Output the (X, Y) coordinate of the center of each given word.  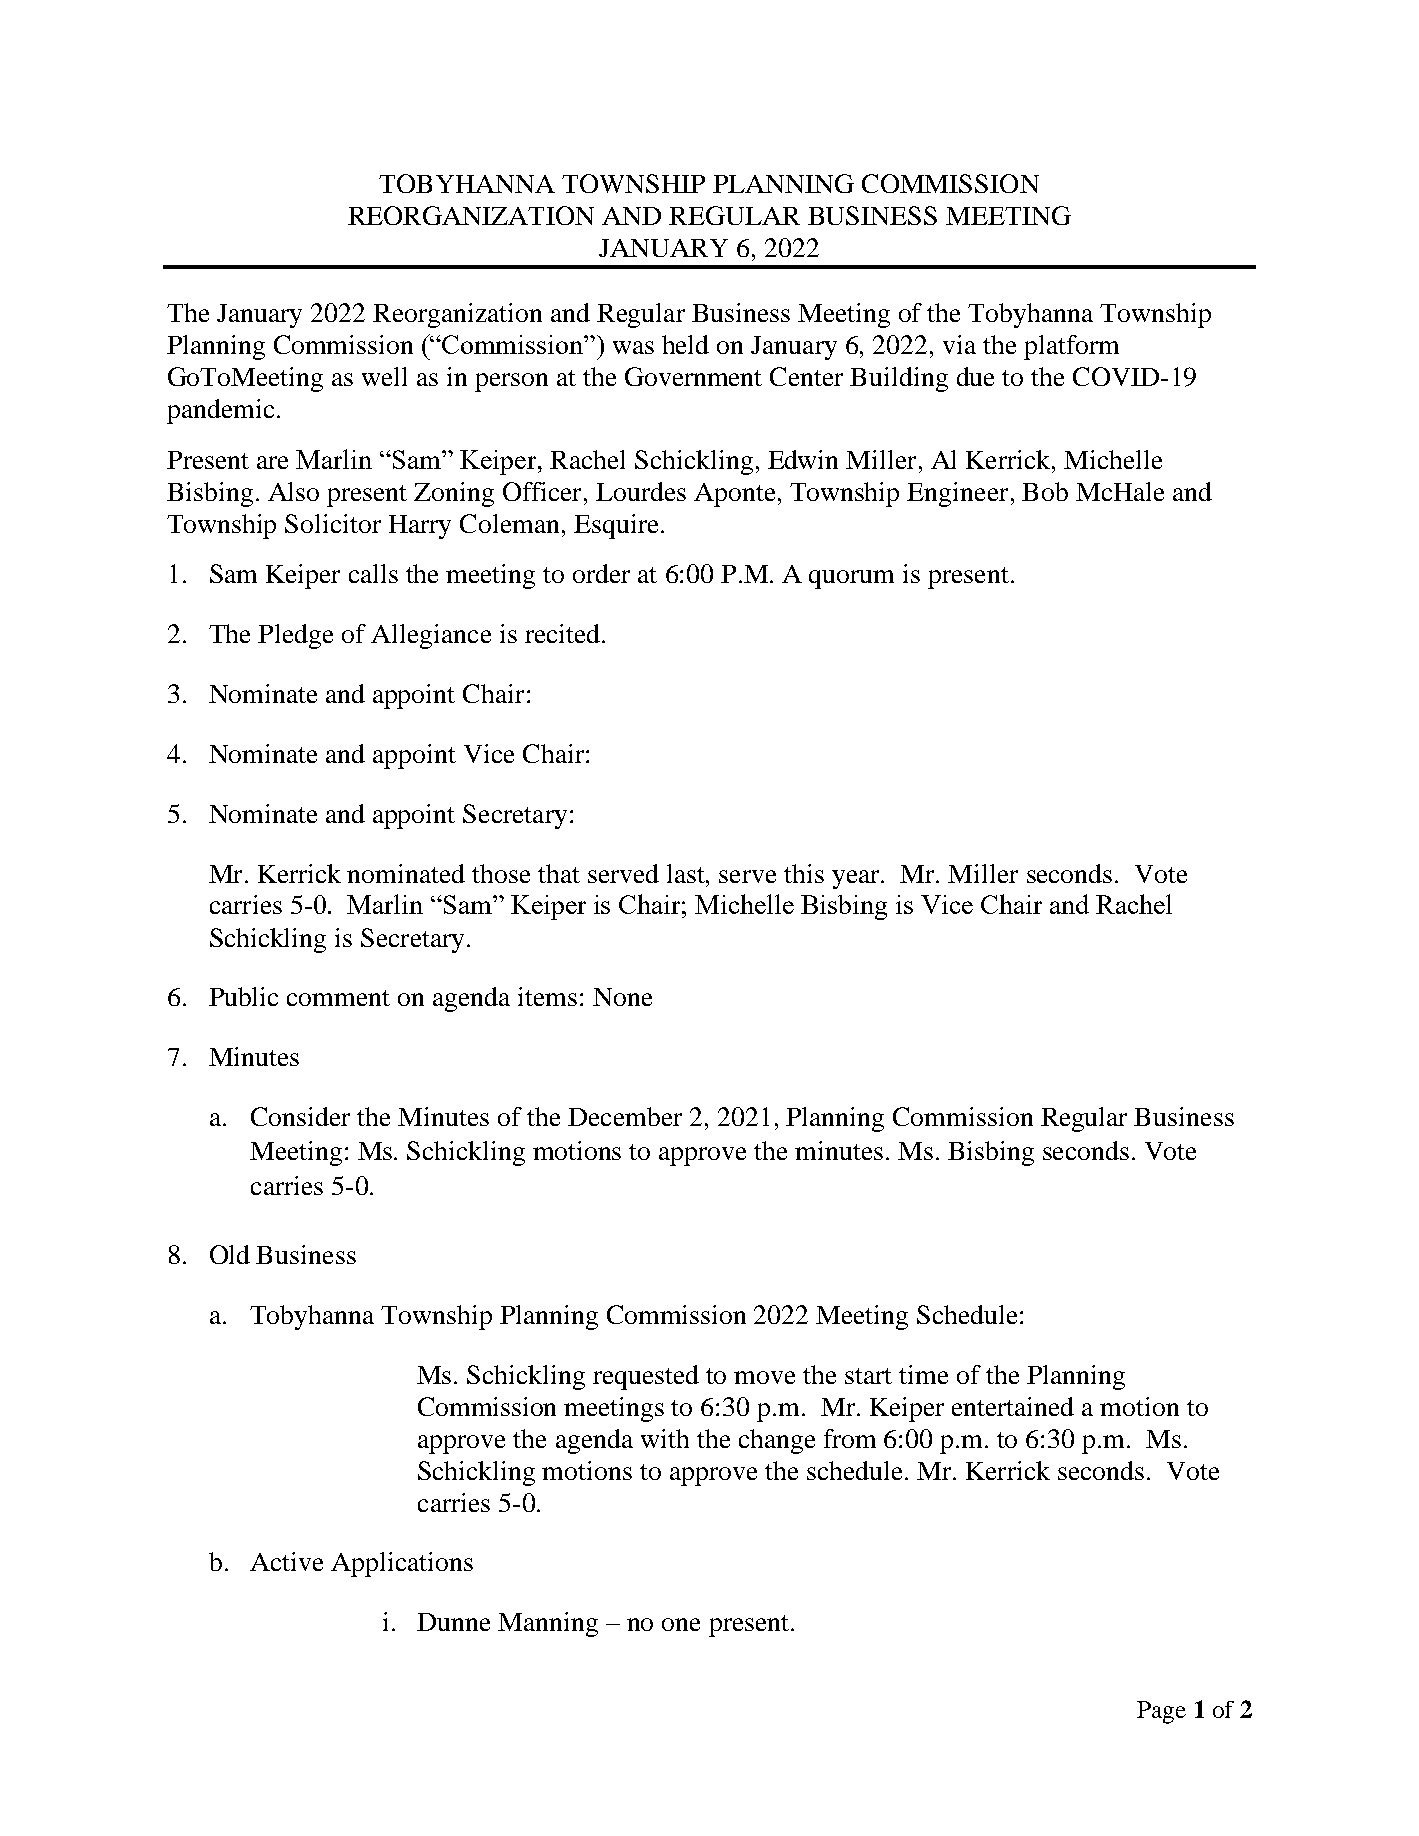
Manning (548, 1624)
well (384, 376)
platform (1071, 347)
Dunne (453, 1622)
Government (693, 376)
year (857, 879)
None (622, 997)
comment (338, 998)
